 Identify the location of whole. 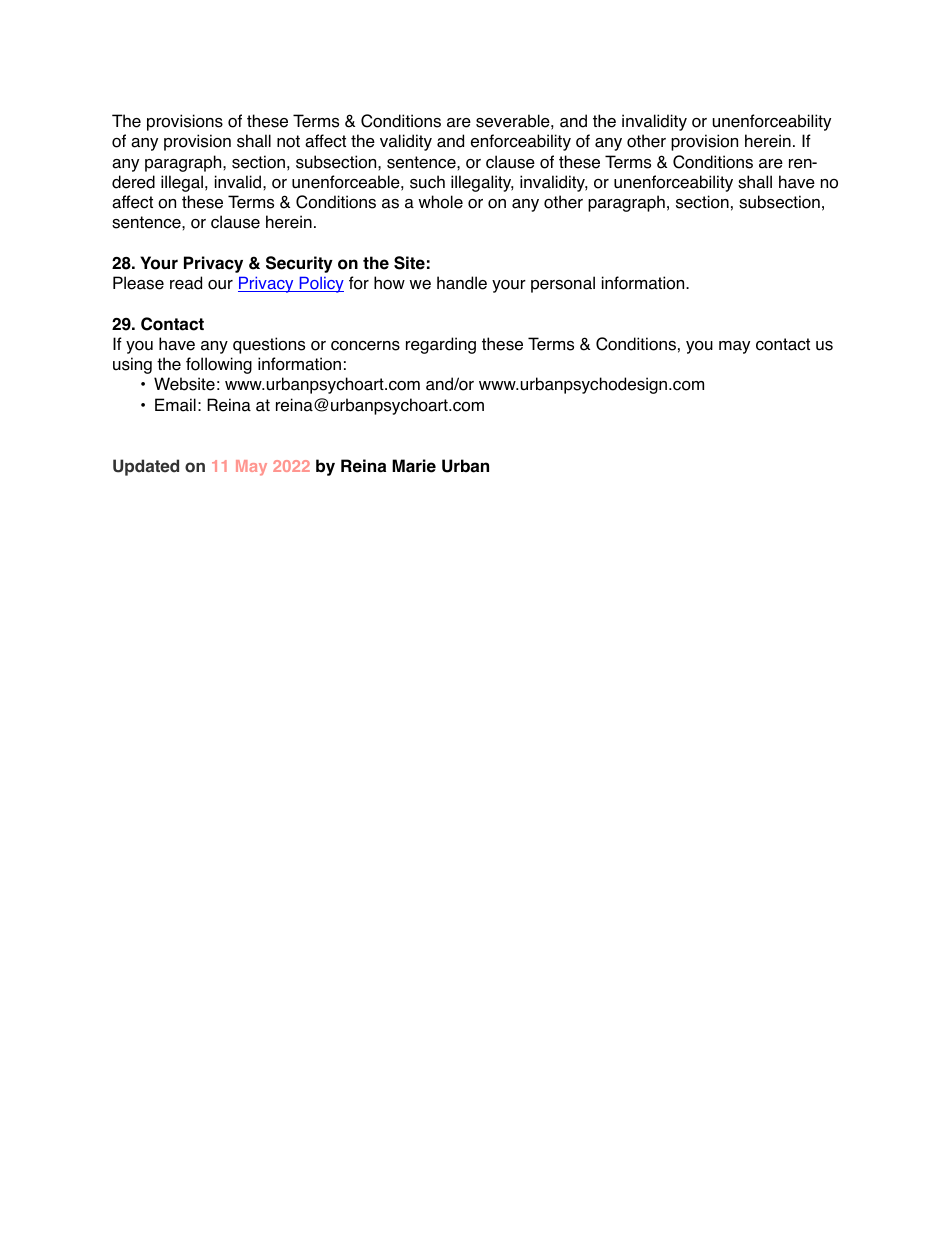
(440, 202).
